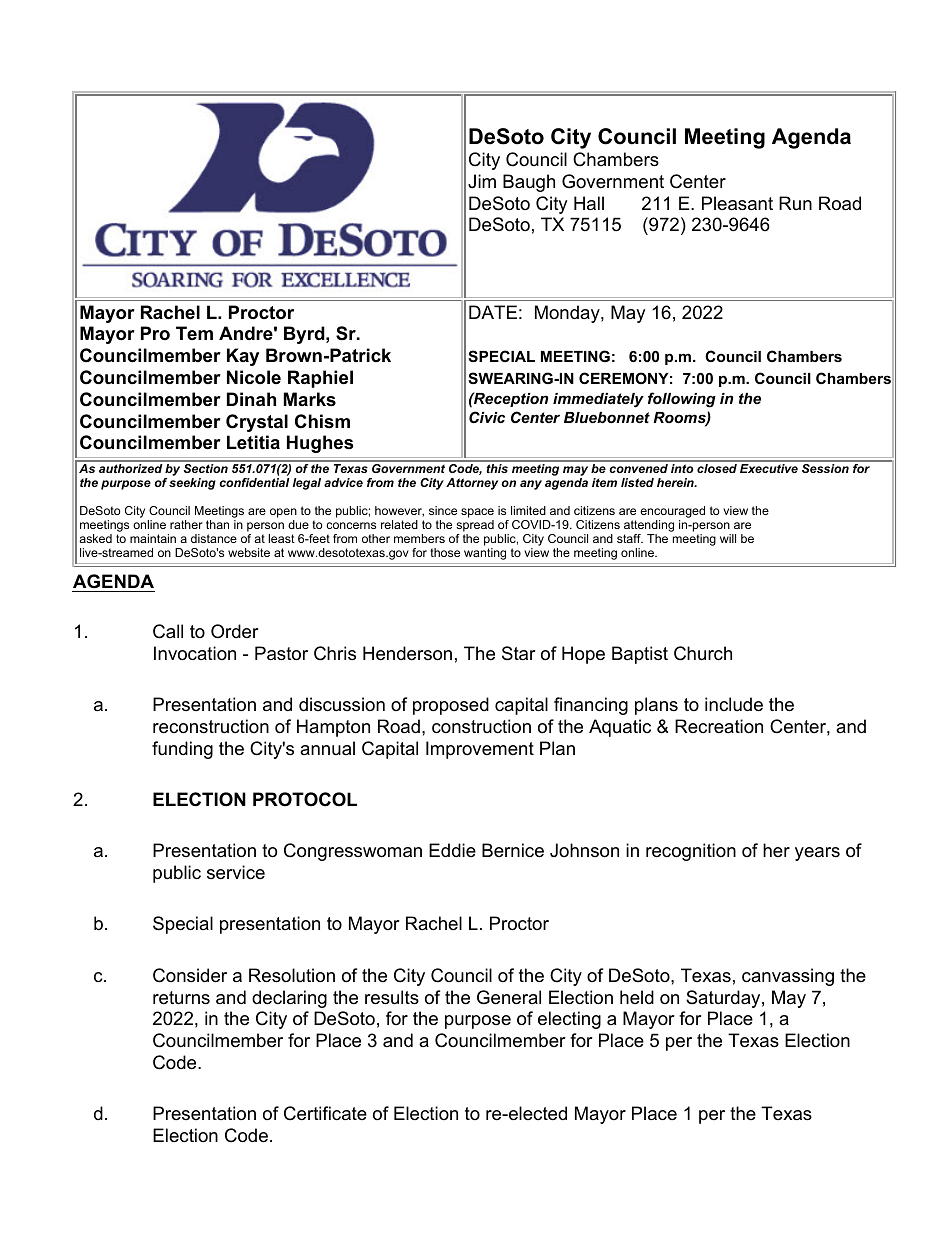 The image size is (952, 1233). I want to click on recognition, so click(691, 852).
